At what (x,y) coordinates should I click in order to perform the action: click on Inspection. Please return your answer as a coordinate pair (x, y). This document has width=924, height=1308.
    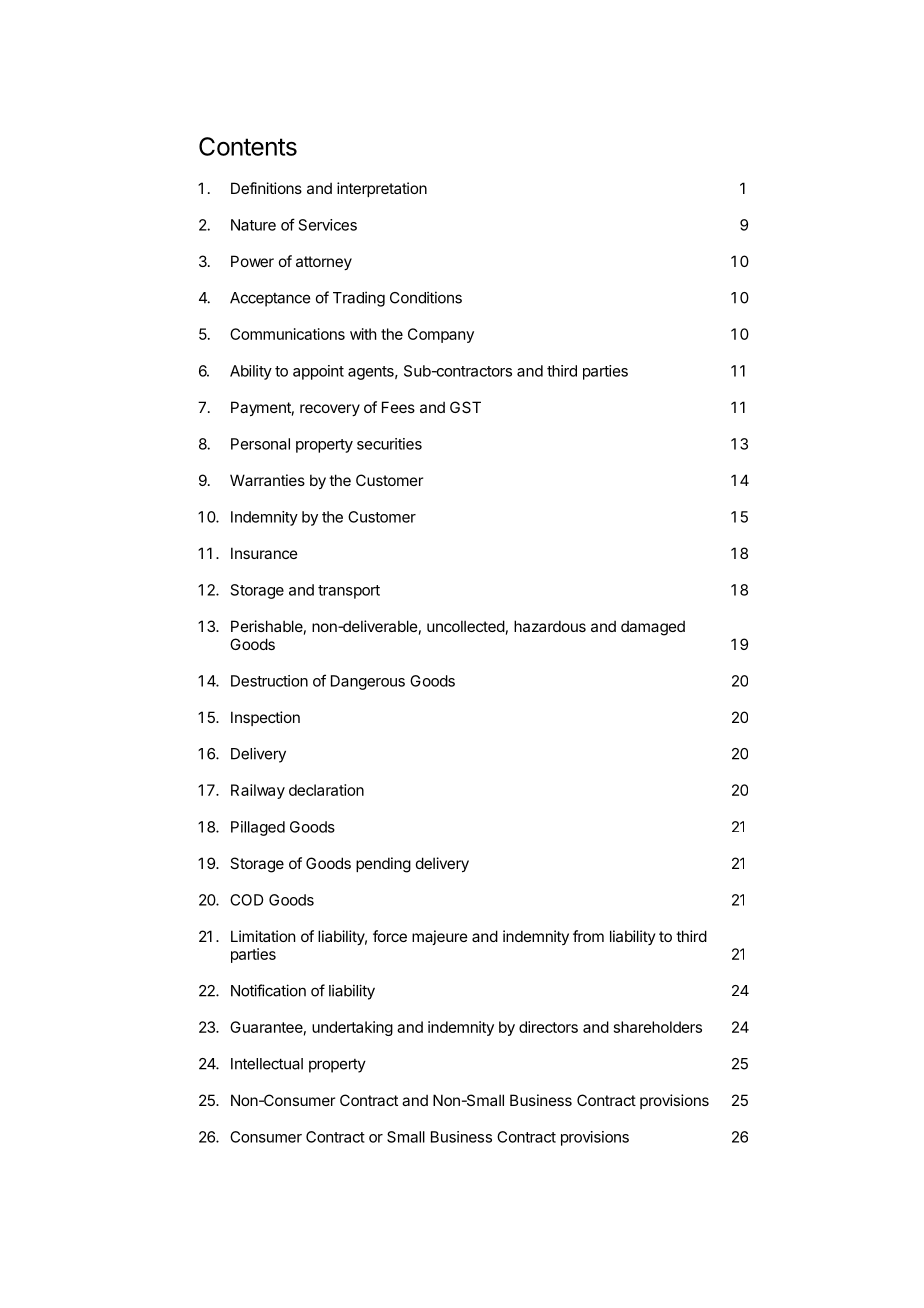
    Looking at the image, I should click on (265, 718).
